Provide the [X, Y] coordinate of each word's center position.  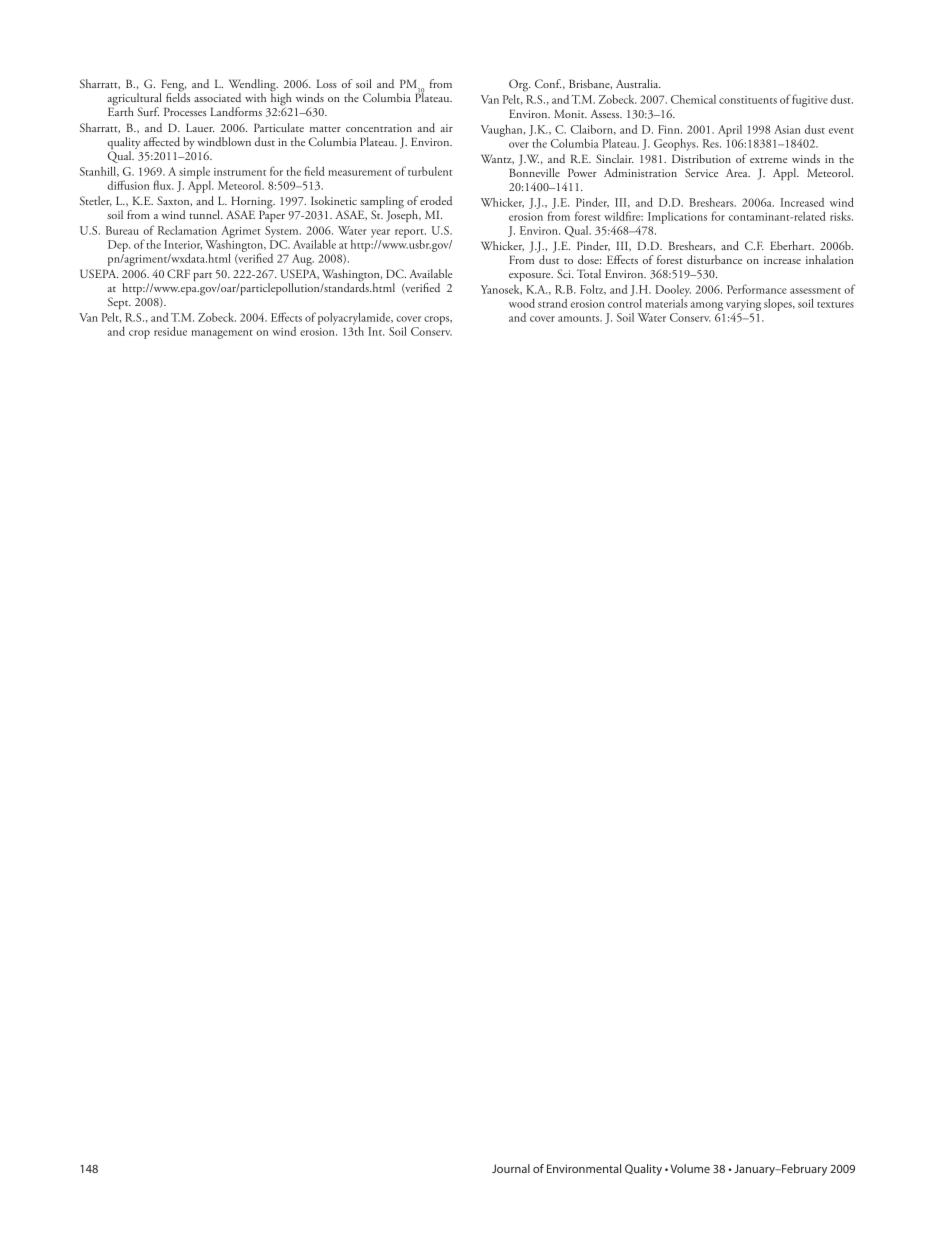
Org [520, 85]
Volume [690, 1168]
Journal [511, 1168]
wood [522, 303]
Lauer [200, 127]
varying [743, 307]
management [222, 334]
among [706, 308]
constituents [748, 100]
